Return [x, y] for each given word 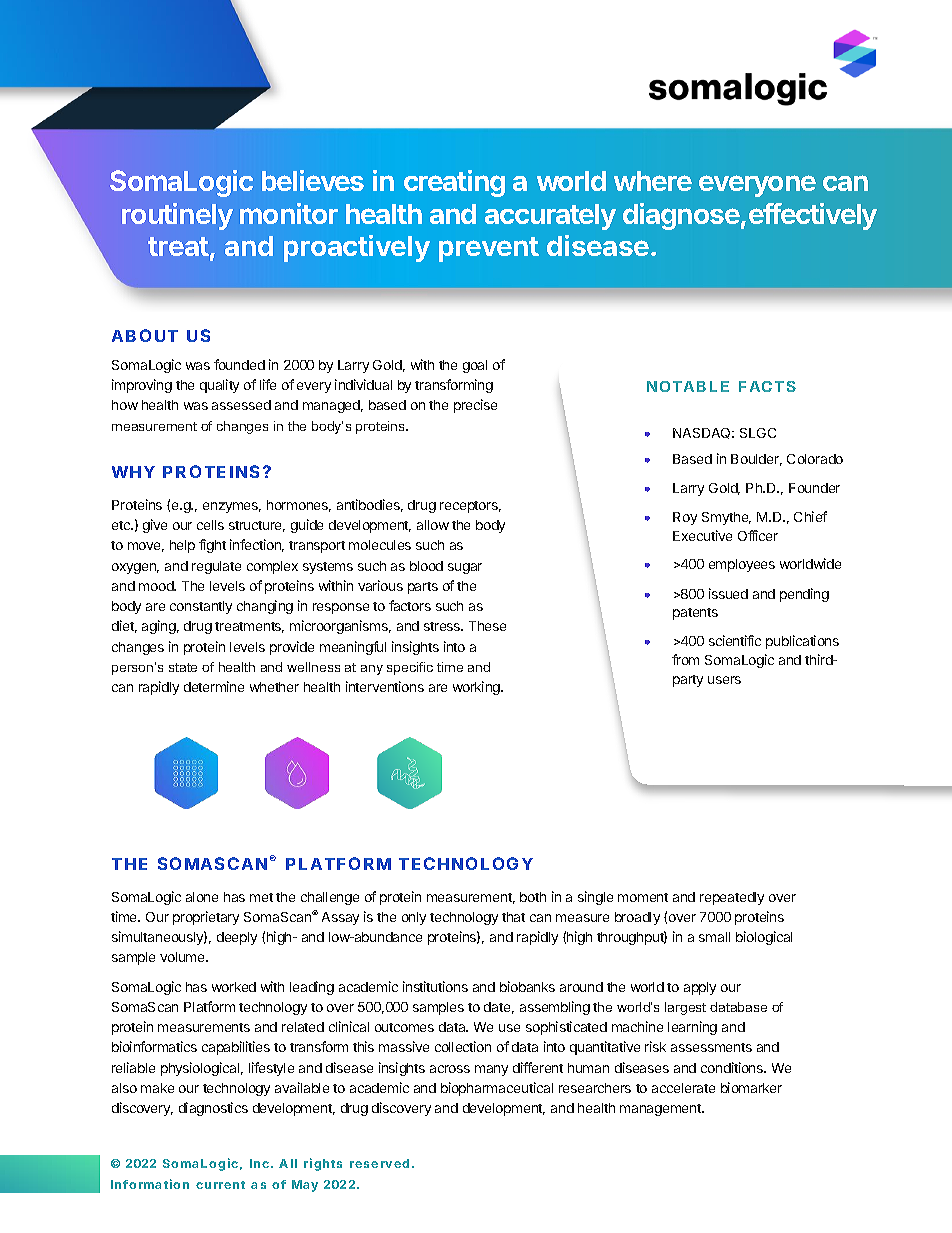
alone [202, 897]
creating [454, 183]
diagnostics [213, 1109]
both [533, 897]
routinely [177, 216]
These [487, 626]
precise [475, 406]
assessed [241, 405]
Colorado [815, 459]
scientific [735, 640]
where [653, 181]
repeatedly [732, 898]
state [183, 667]
